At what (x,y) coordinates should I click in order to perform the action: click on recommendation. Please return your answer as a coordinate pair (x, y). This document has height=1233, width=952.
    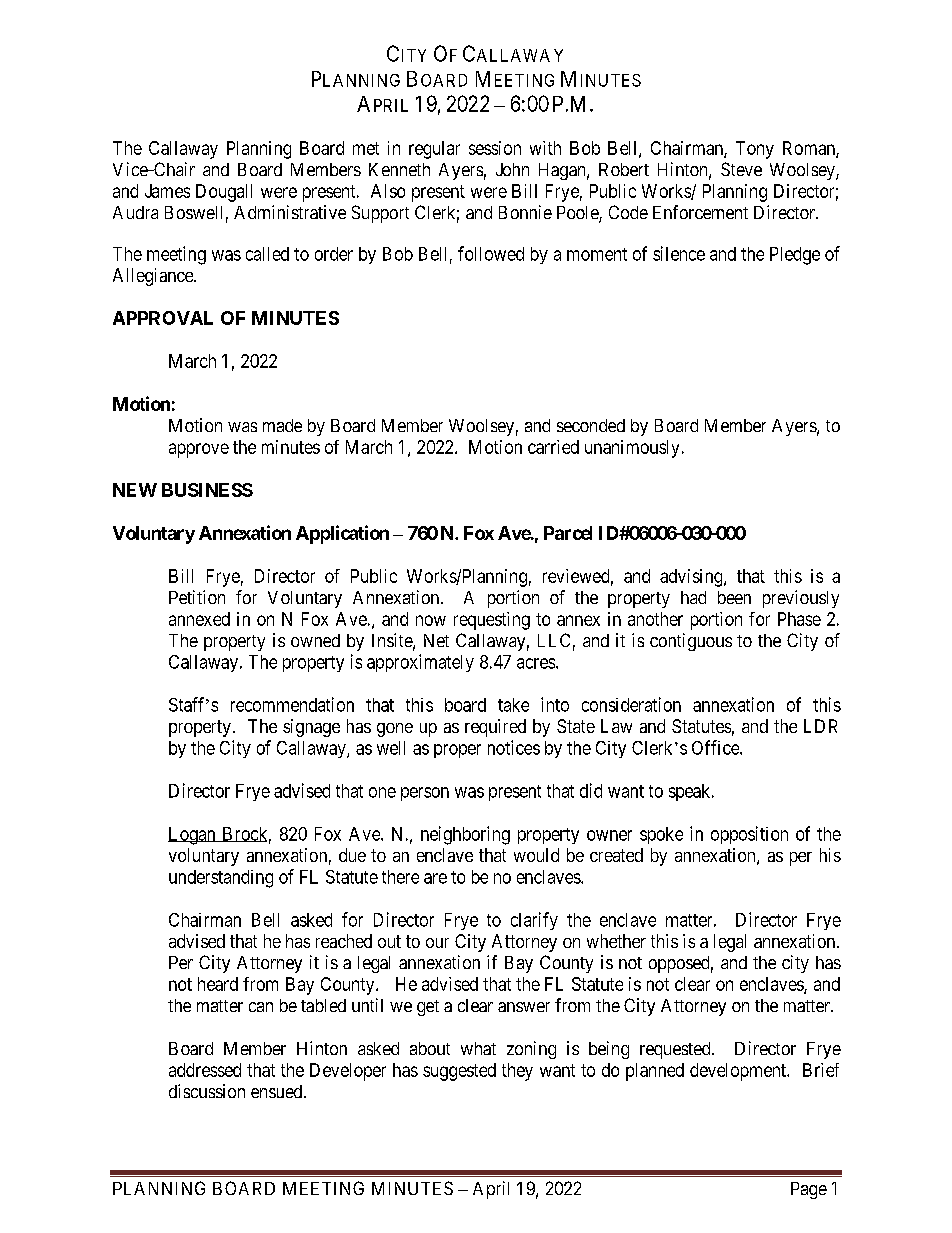
    Looking at the image, I should click on (292, 704).
